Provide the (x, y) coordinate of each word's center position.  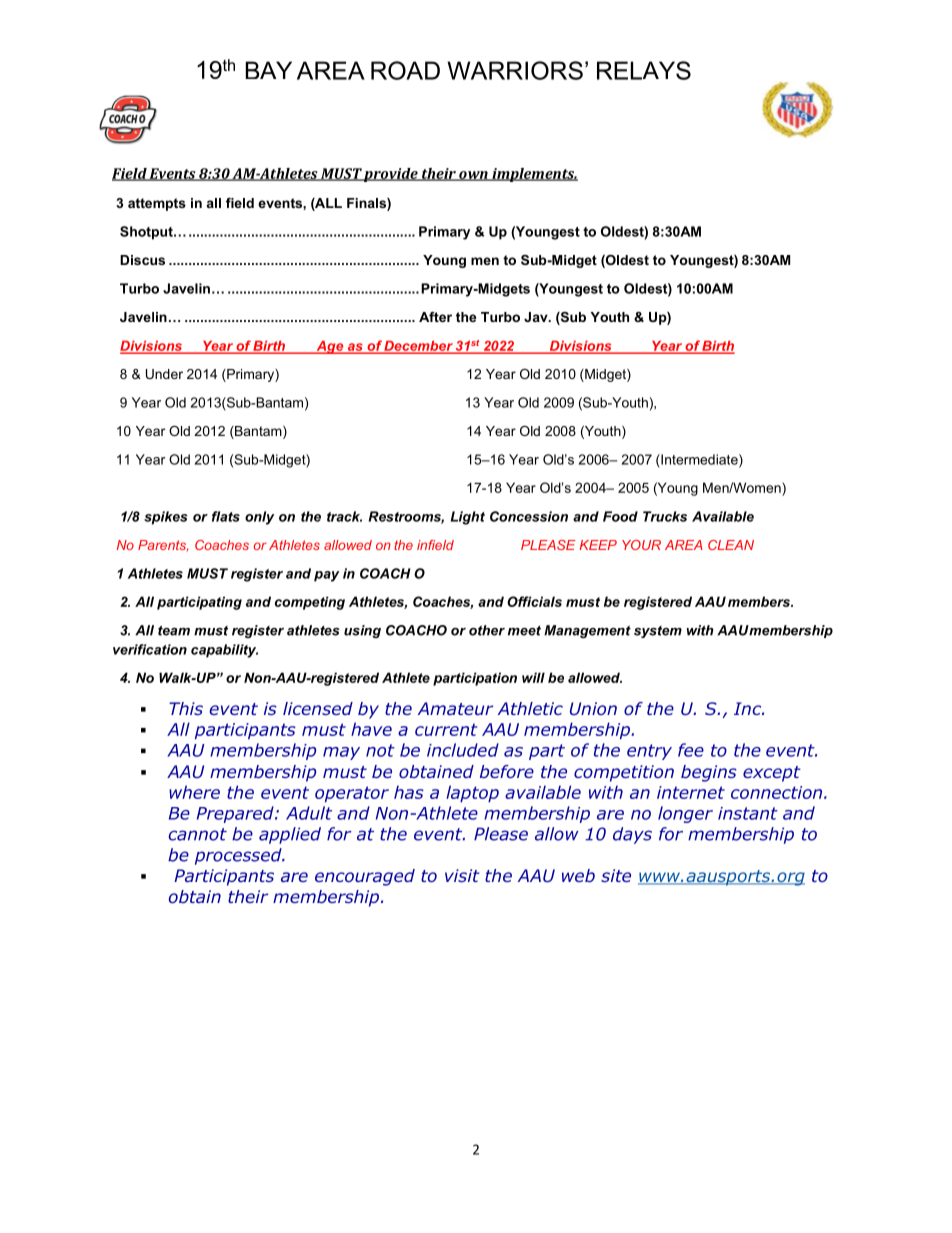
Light (468, 518)
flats (226, 516)
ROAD (405, 70)
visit (462, 875)
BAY (269, 70)
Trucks (665, 516)
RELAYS (644, 70)
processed (239, 856)
